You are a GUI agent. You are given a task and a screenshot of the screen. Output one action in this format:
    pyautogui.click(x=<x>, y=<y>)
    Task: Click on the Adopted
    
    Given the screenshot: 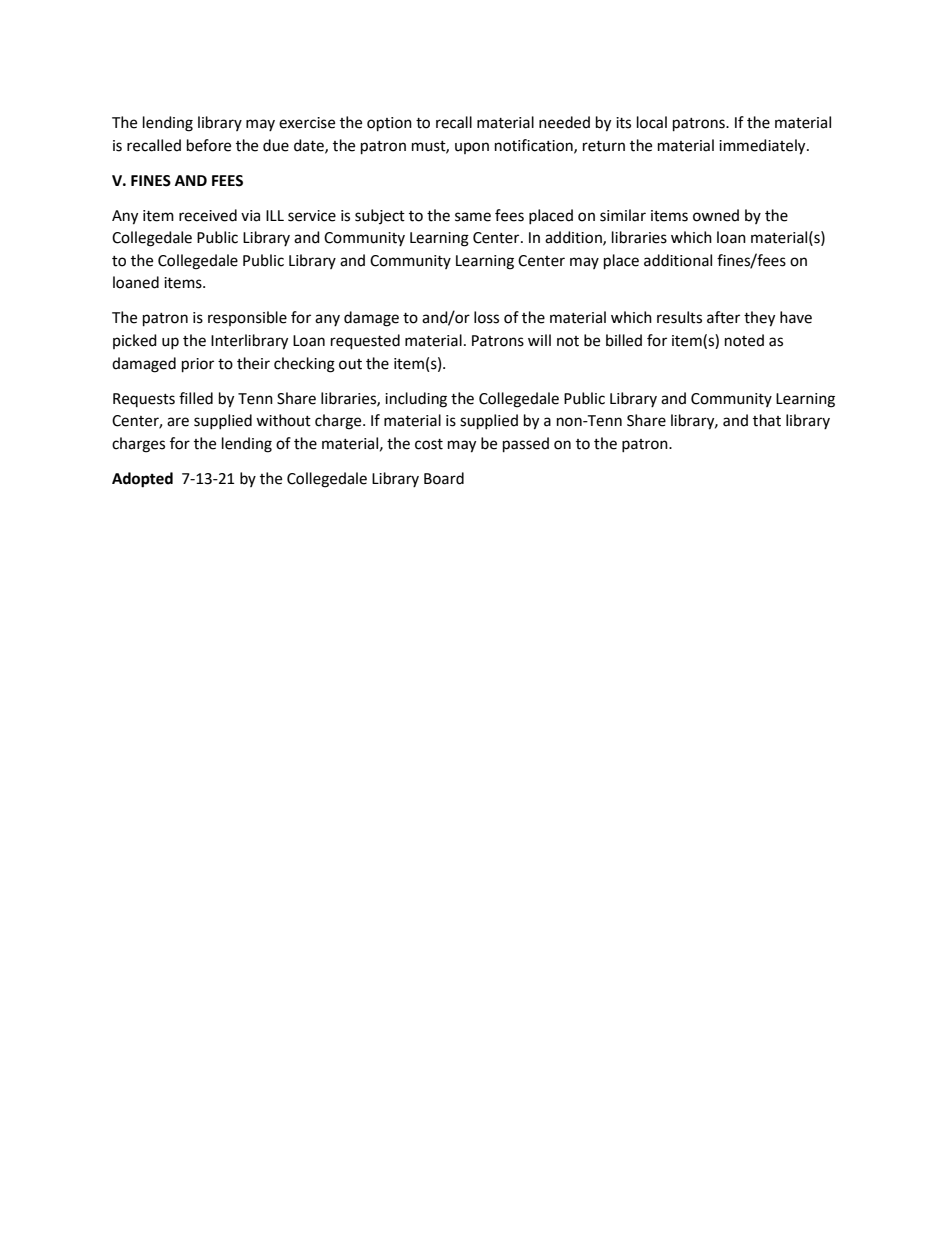 What is the action you would take?
    pyautogui.click(x=142, y=480)
